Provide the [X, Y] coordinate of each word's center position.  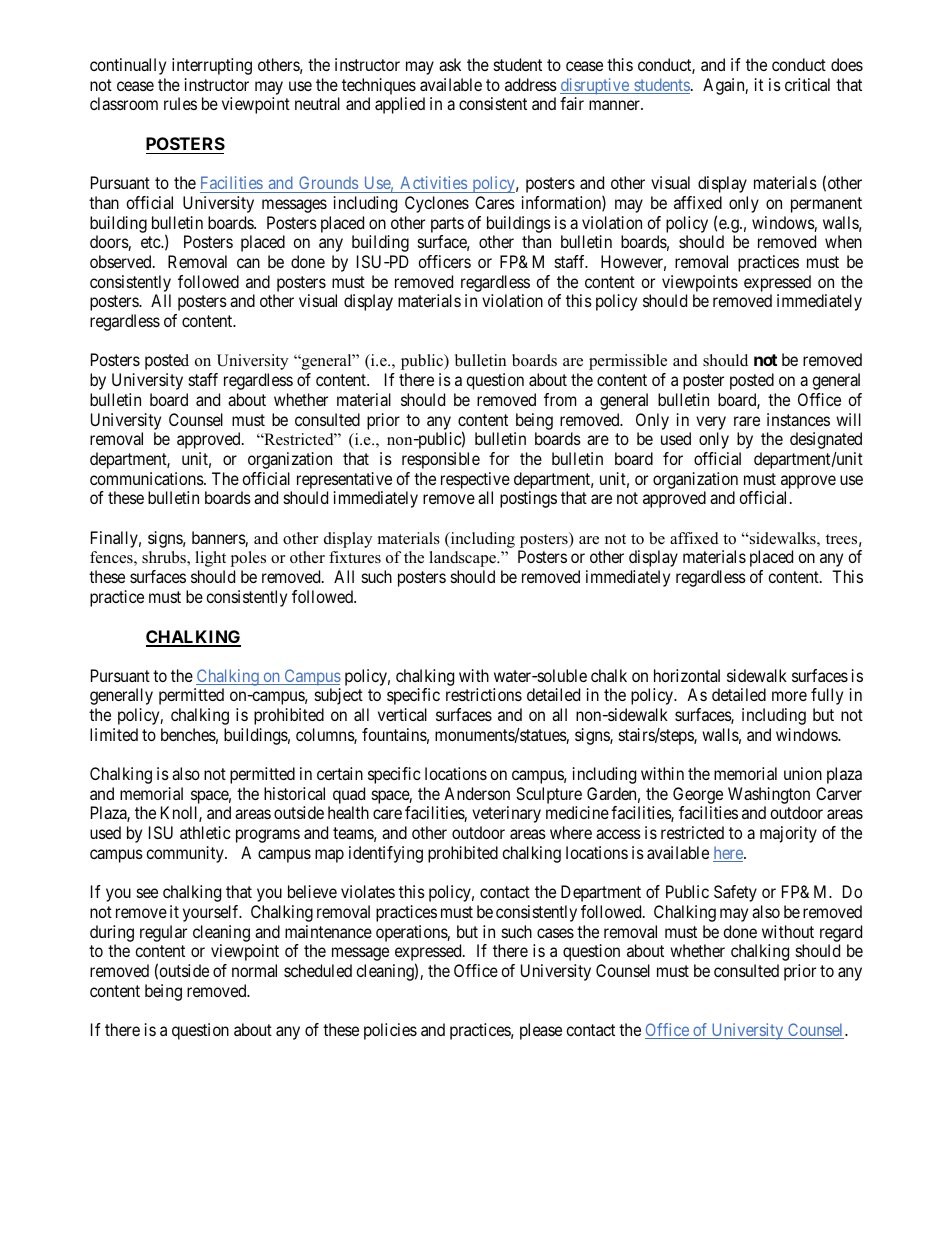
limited [114, 734]
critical [807, 84]
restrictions [484, 694]
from [560, 399]
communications [147, 478]
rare [747, 421]
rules [180, 103]
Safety [735, 893]
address [531, 84]
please [541, 1031]
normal [254, 970]
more [789, 696]
